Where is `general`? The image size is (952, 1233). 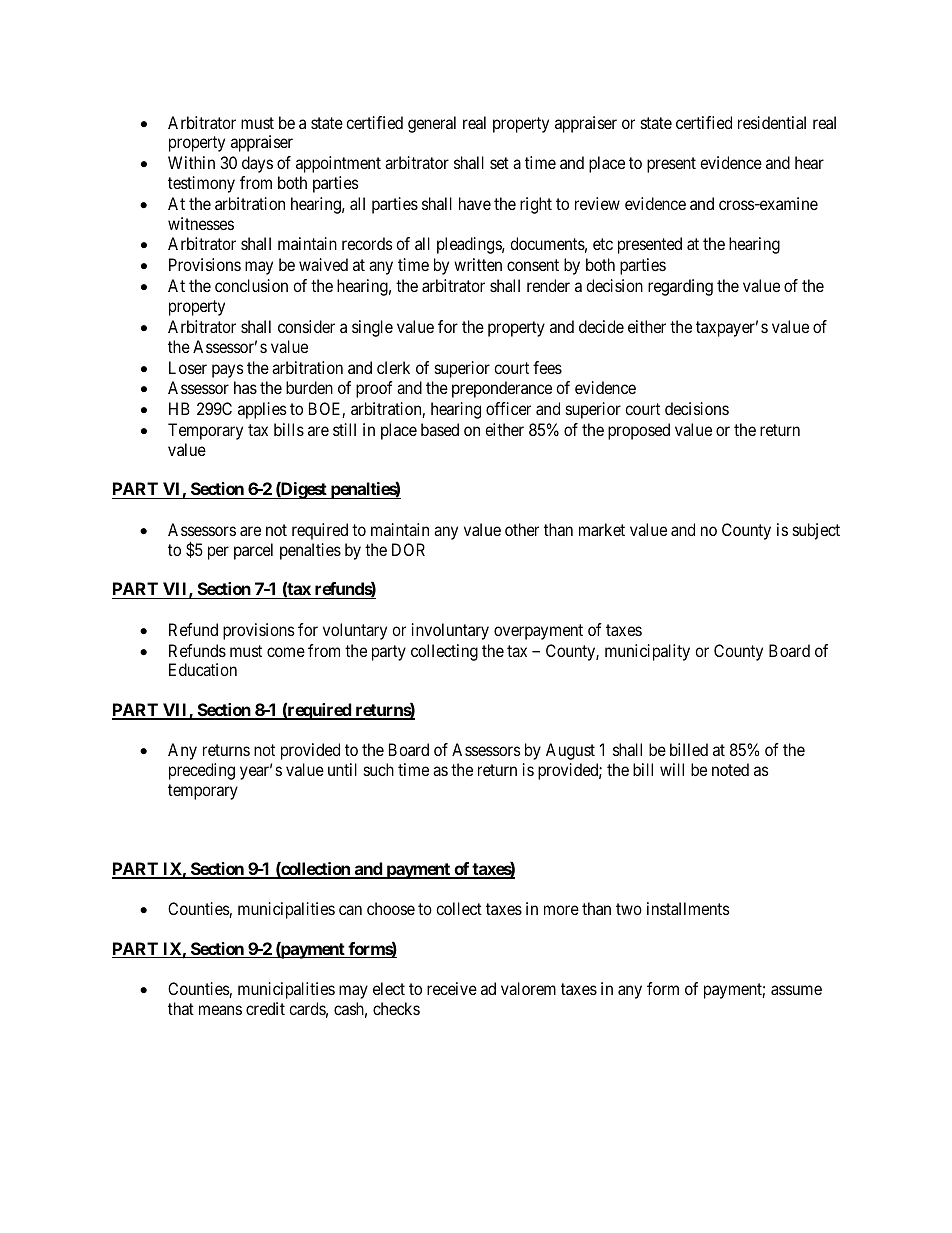 general is located at coordinates (432, 124).
